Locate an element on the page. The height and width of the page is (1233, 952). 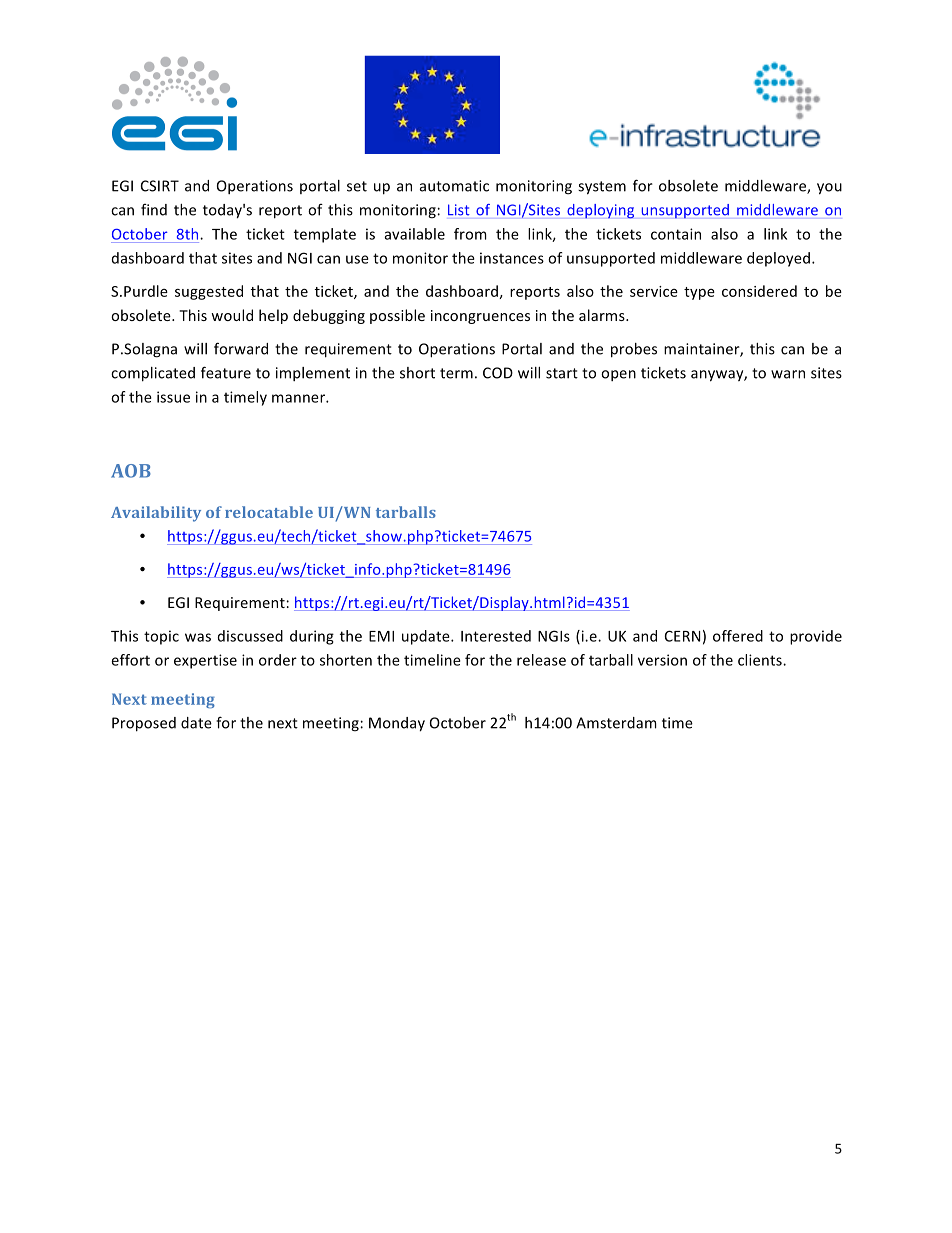
forward is located at coordinates (241, 348).
